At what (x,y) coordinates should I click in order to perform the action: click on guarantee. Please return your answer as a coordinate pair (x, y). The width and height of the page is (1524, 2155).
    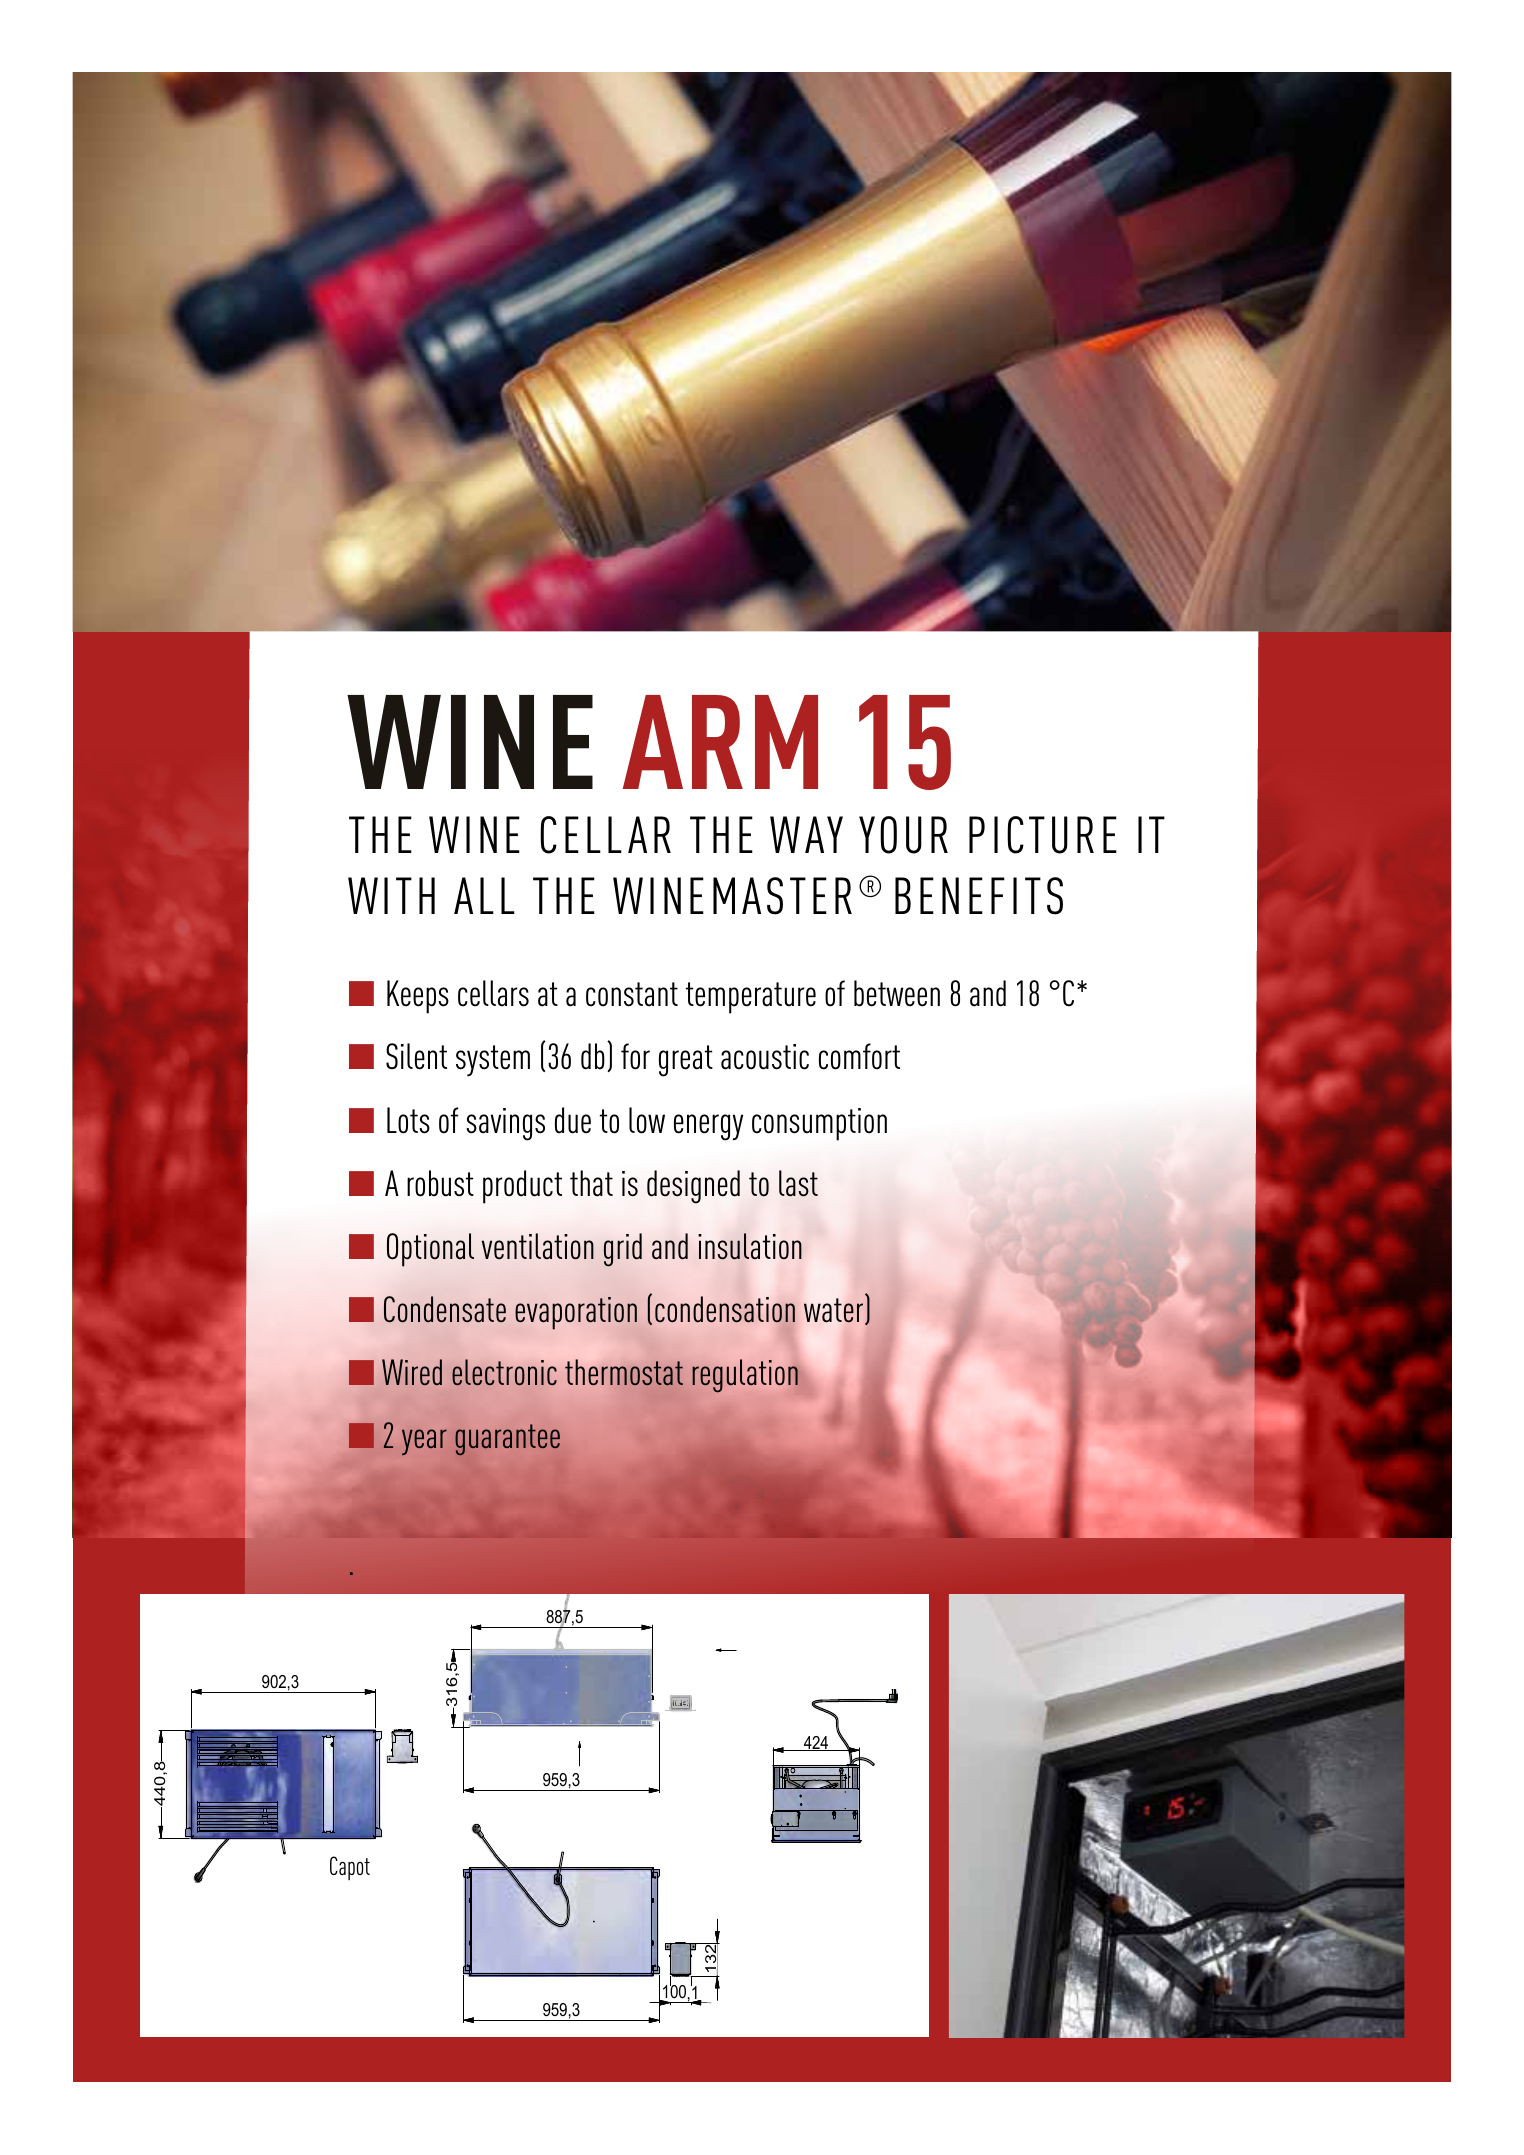
    Looking at the image, I should click on (507, 1440).
